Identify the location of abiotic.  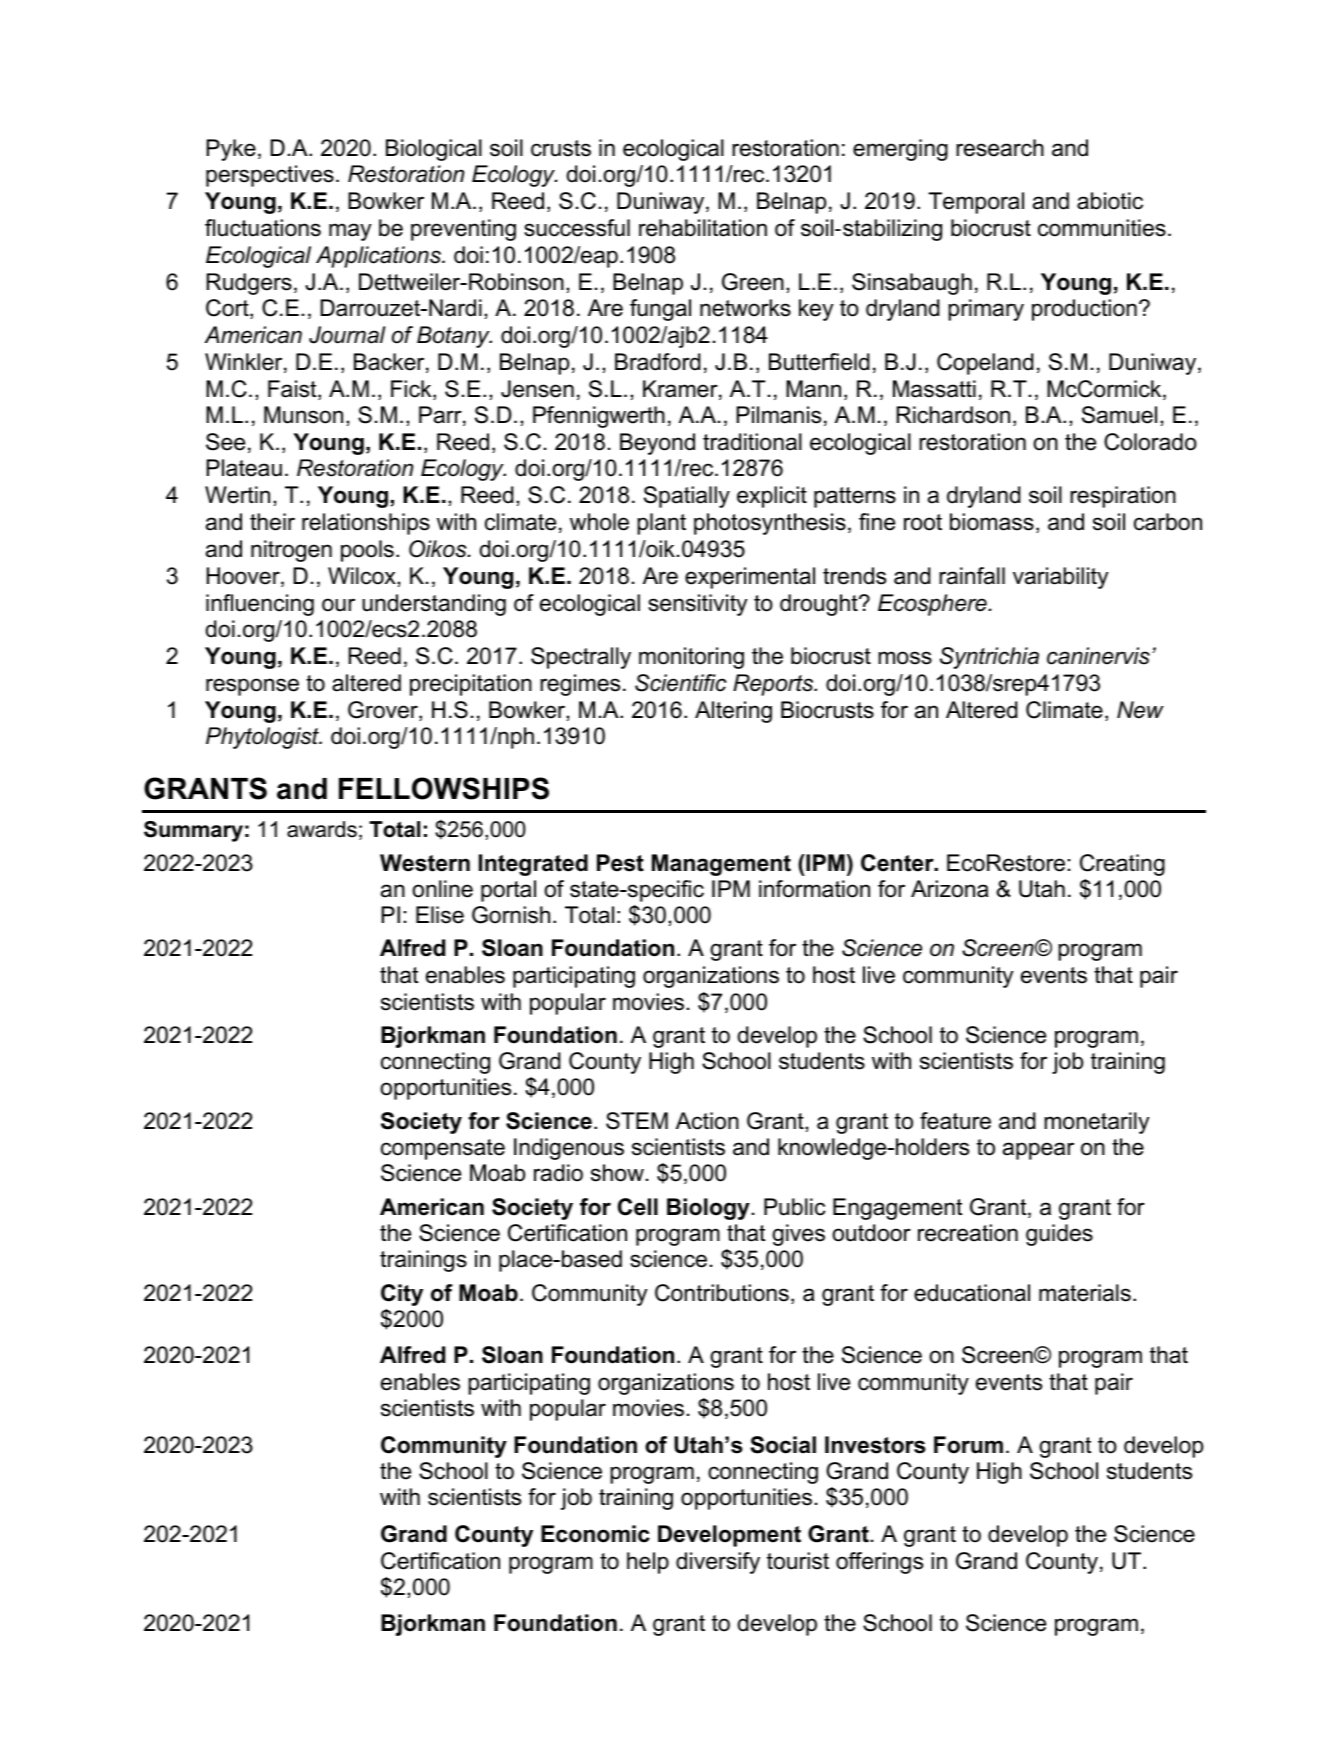
(1110, 201).
